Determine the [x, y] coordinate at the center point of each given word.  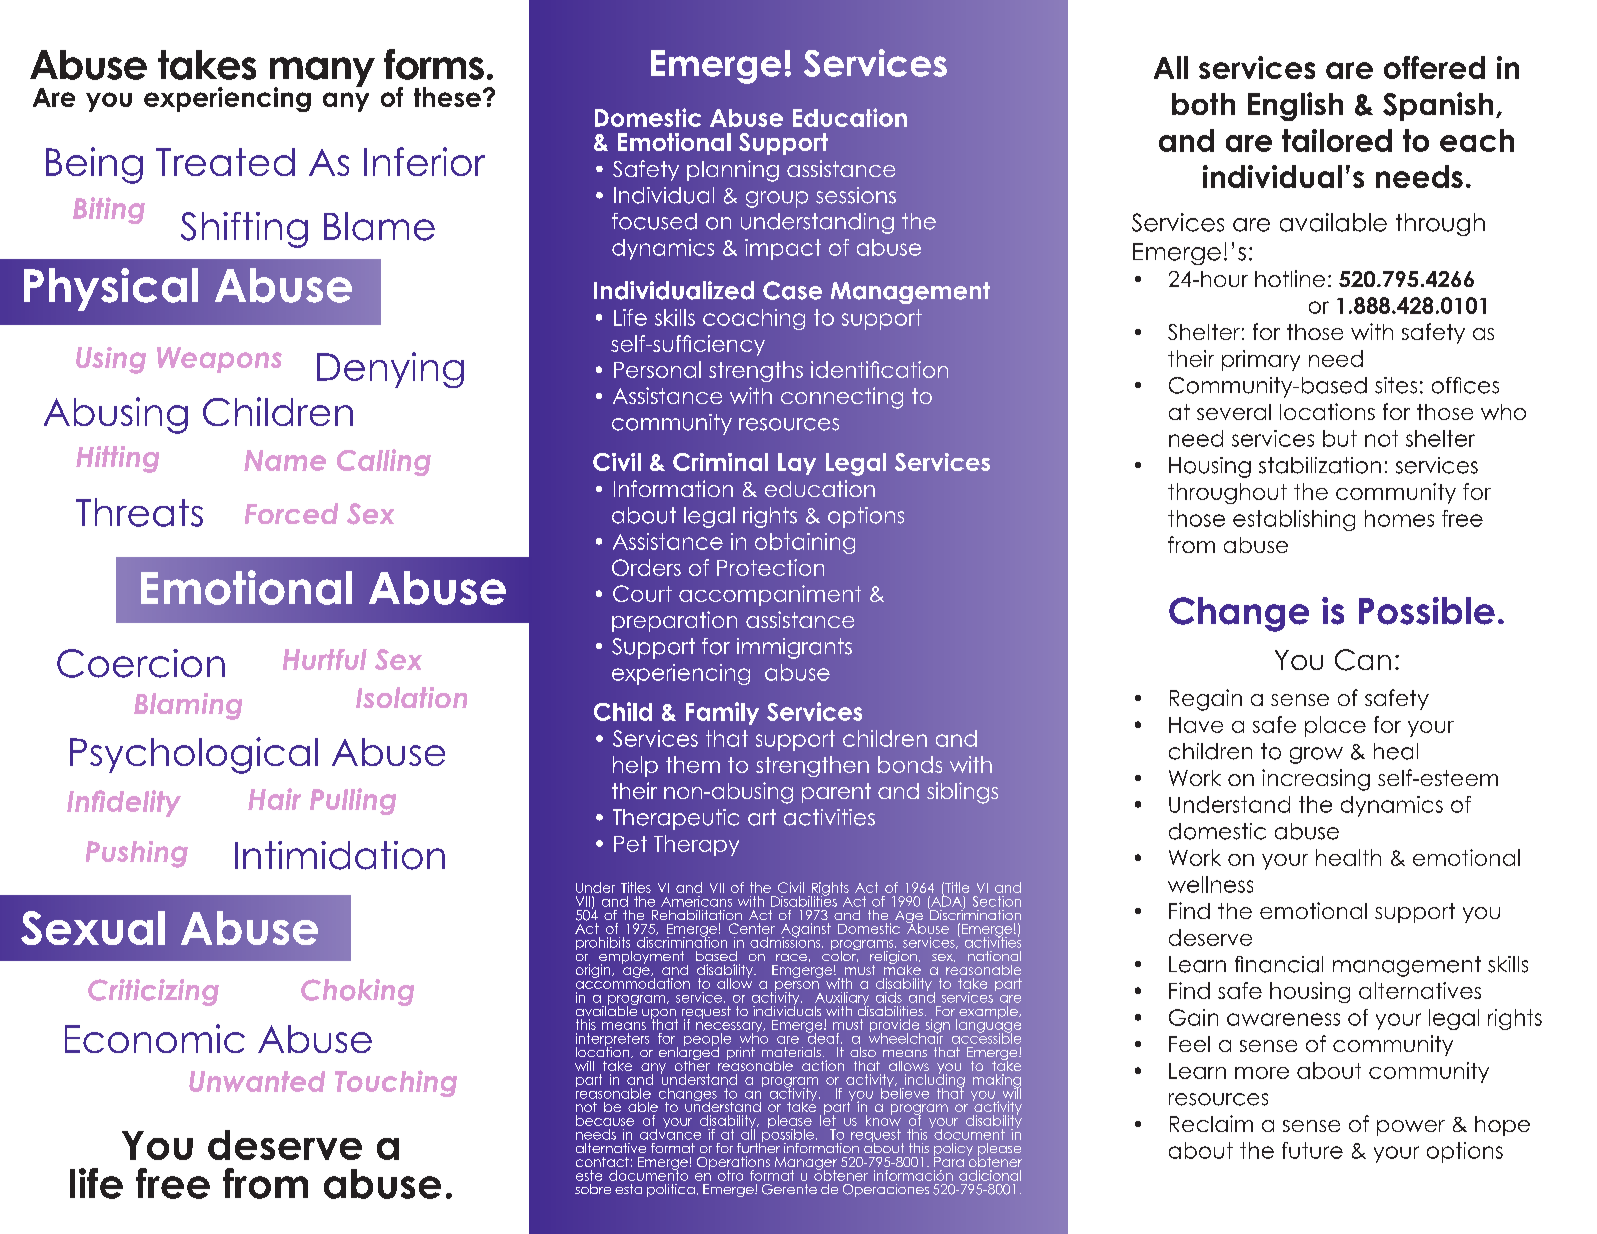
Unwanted [257, 1081]
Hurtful [325, 659]
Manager [806, 1164]
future [1312, 1150]
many [322, 73]
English [1295, 106]
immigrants [794, 648]
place [1335, 726]
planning [733, 171]
